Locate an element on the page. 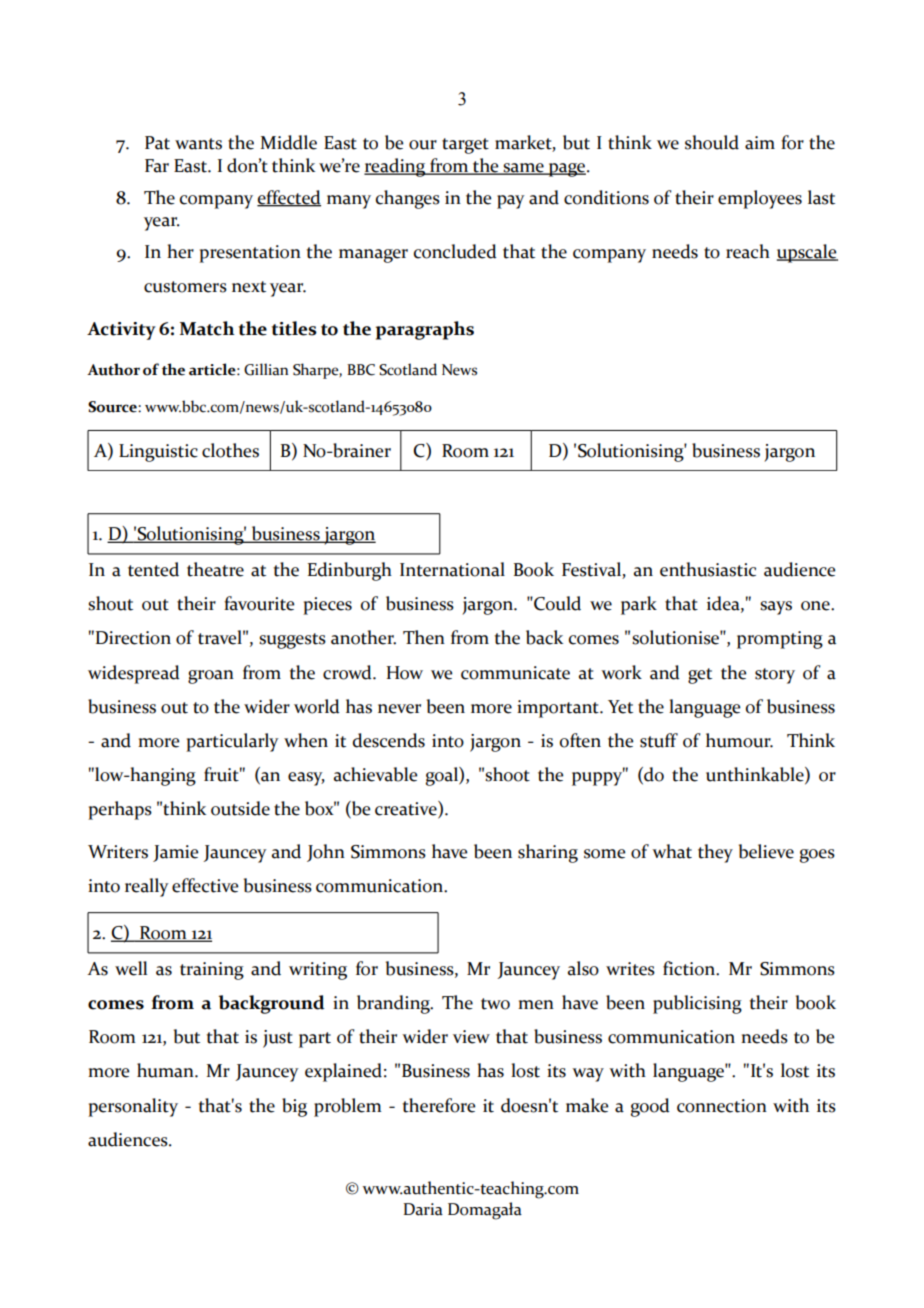 This image has width=924, height=1308. Jamie is located at coordinates (175, 853).
